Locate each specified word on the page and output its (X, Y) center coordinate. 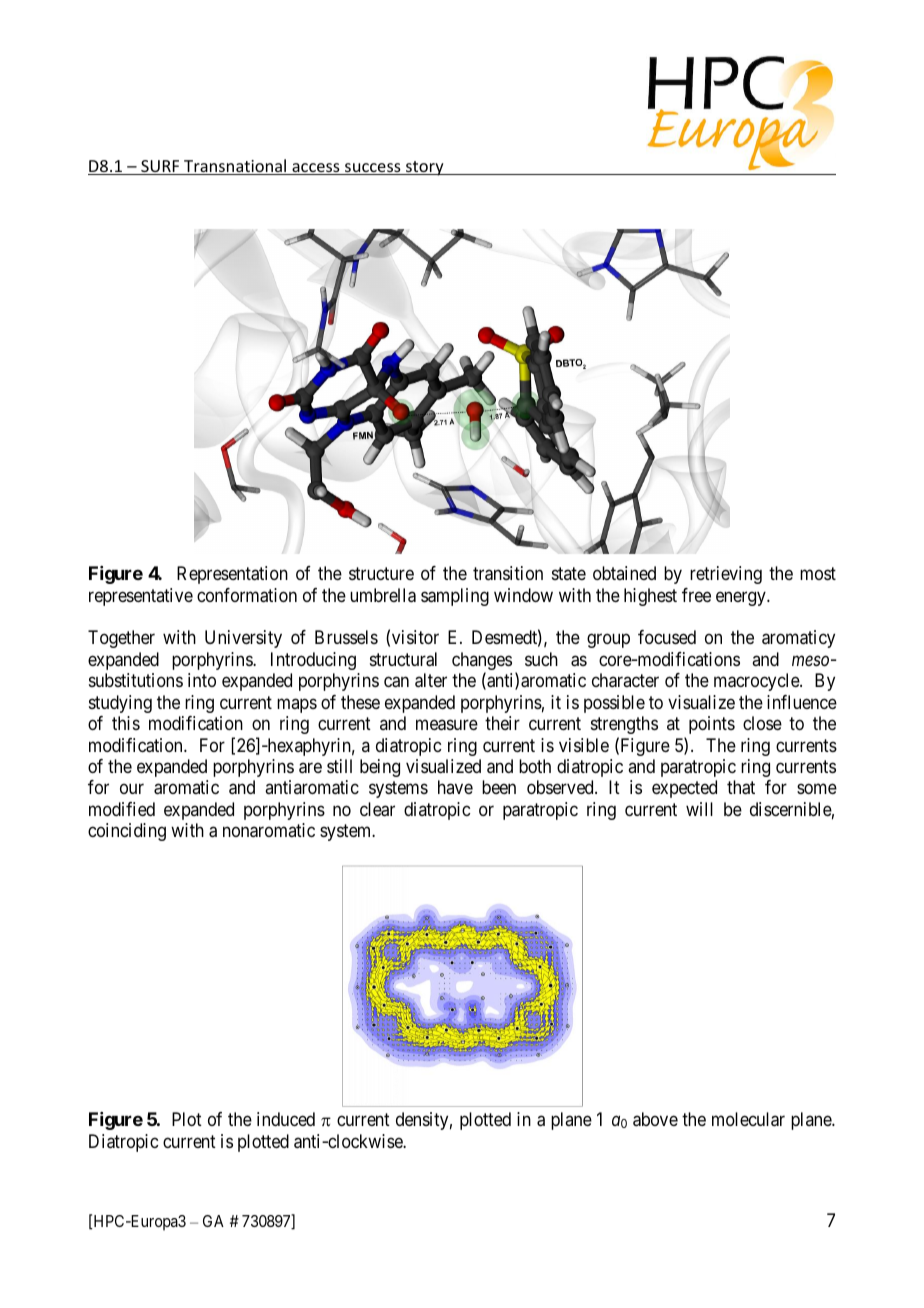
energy (742, 598)
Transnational (235, 167)
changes (482, 662)
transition (508, 573)
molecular (748, 1119)
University (243, 639)
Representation (232, 575)
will (699, 809)
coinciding (127, 832)
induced (286, 1119)
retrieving (726, 575)
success (373, 169)
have (455, 787)
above (655, 1119)
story (425, 168)
